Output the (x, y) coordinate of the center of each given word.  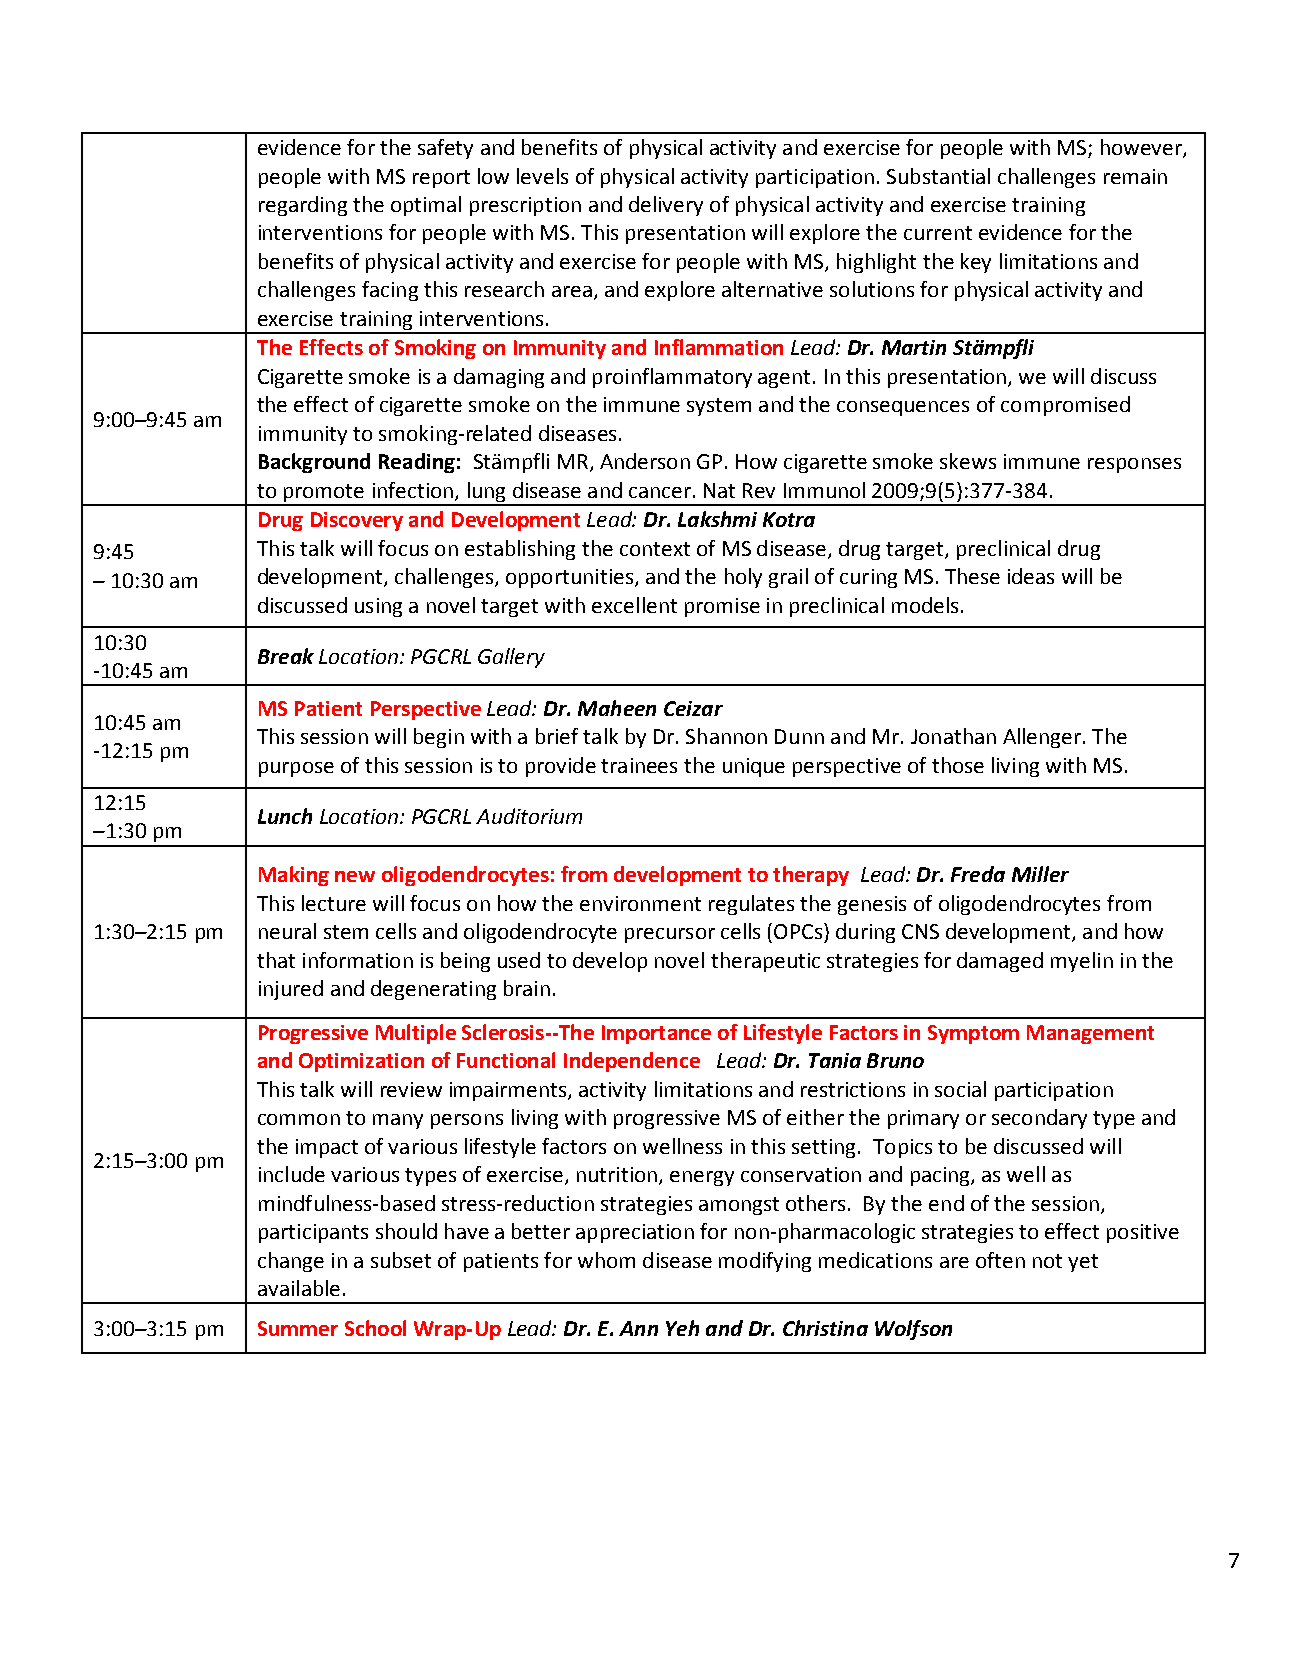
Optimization (361, 1062)
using (378, 607)
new (355, 876)
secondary (1039, 1119)
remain (1135, 176)
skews (968, 461)
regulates (751, 905)
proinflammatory (672, 378)
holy (743, 578)
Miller (1040, 874)
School (375, 1328)
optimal (426, 206)
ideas (1031, 576)
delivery (666, 206)
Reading (417, 463)
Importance (656, 1034)
